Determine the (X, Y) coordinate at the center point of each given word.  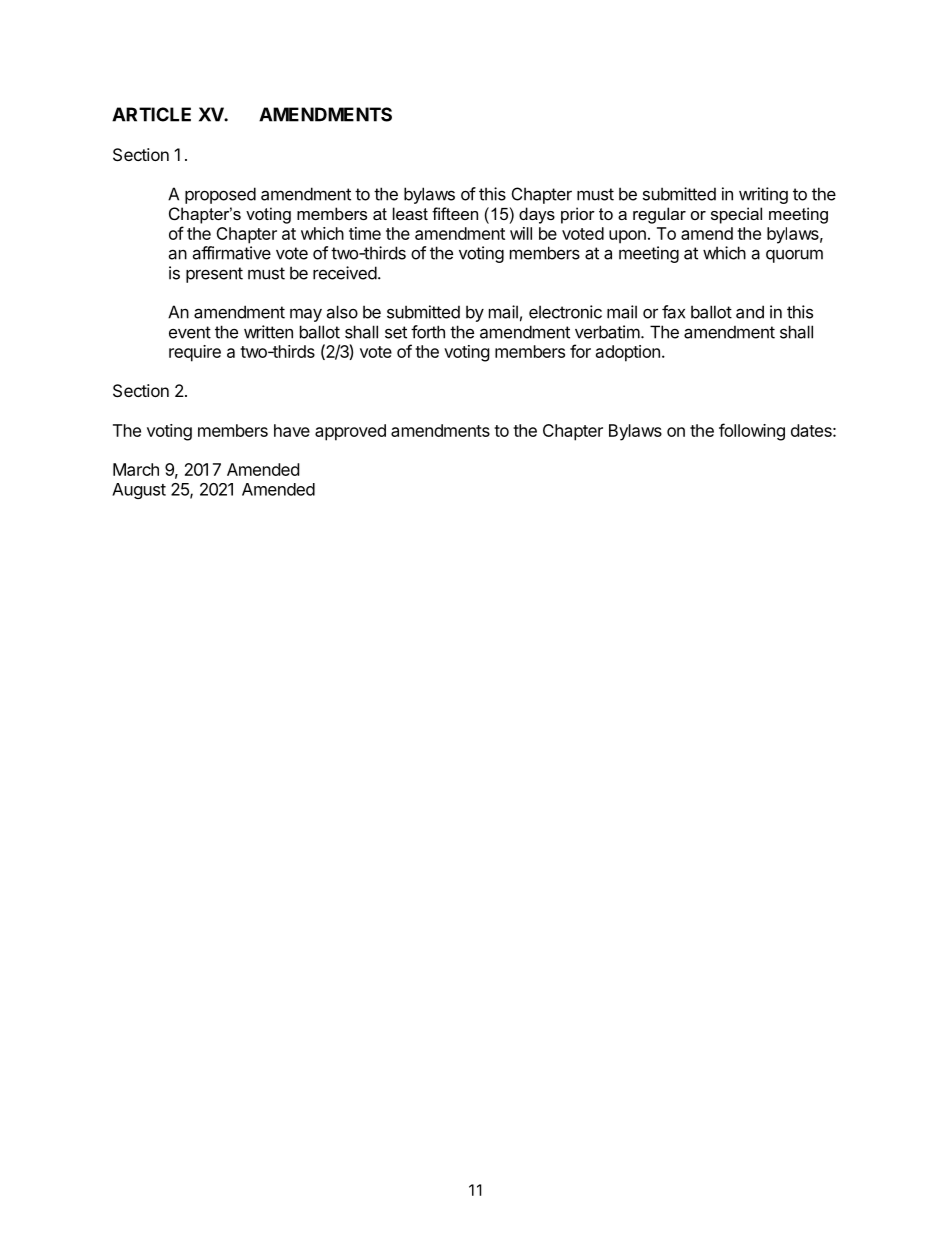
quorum (794, 256)
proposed (220, 195)
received (345, 273)
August (139, 491)
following (752, 432)
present (214, 275)
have (292, 430)
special (736, 215)
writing (763, 195)
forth (428, 332)
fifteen (455, 213)
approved (350, 432)
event (190, 332)
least (410, 213)
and (750, 312)
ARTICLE (151, 114)
